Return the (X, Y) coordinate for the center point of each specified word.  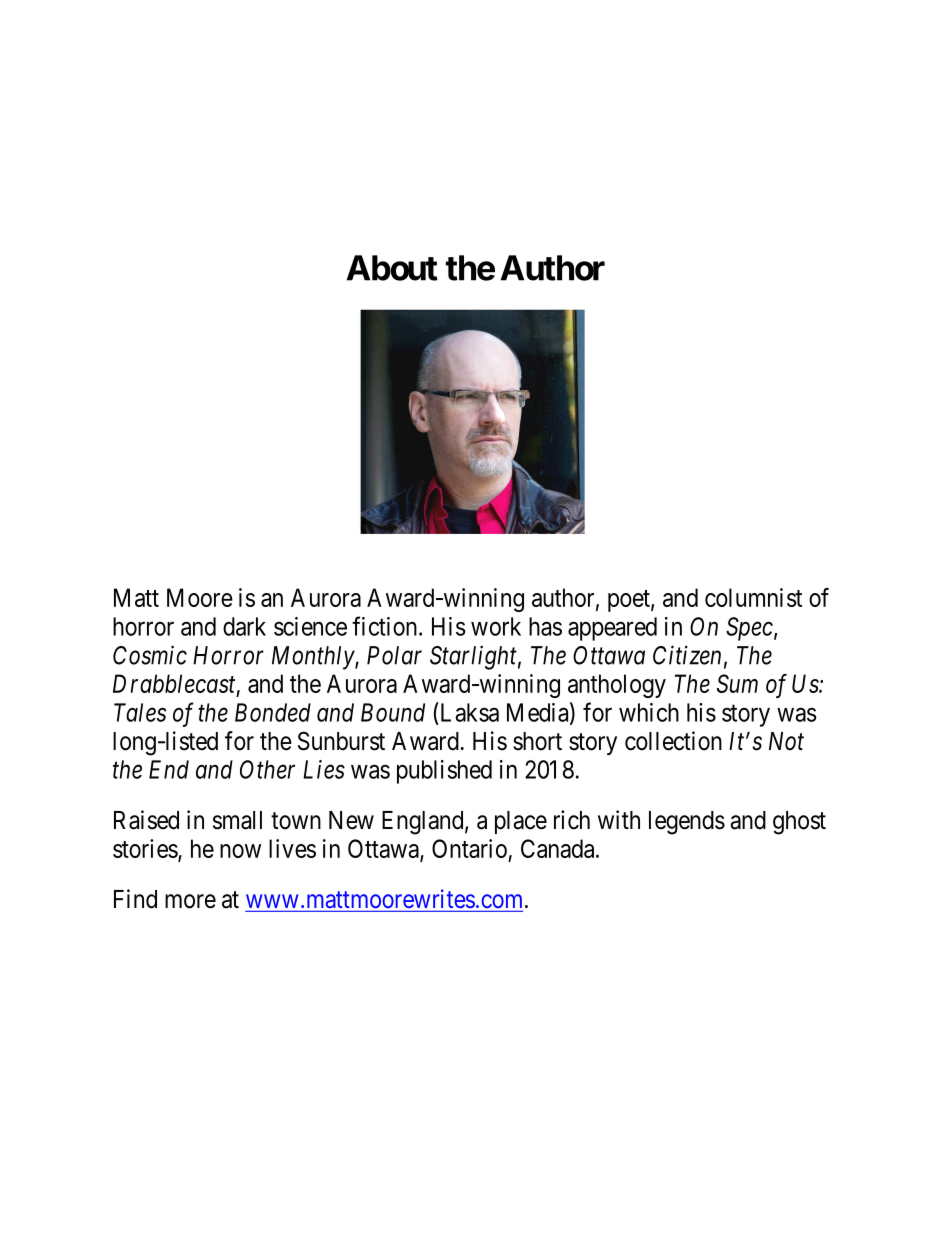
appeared (612, 629)
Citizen (687, 655)
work (496, 626)
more (190, 901)
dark (244, 626)
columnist (753, 597)
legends (687, 823)
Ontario (469, 848)
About (392, 268)
